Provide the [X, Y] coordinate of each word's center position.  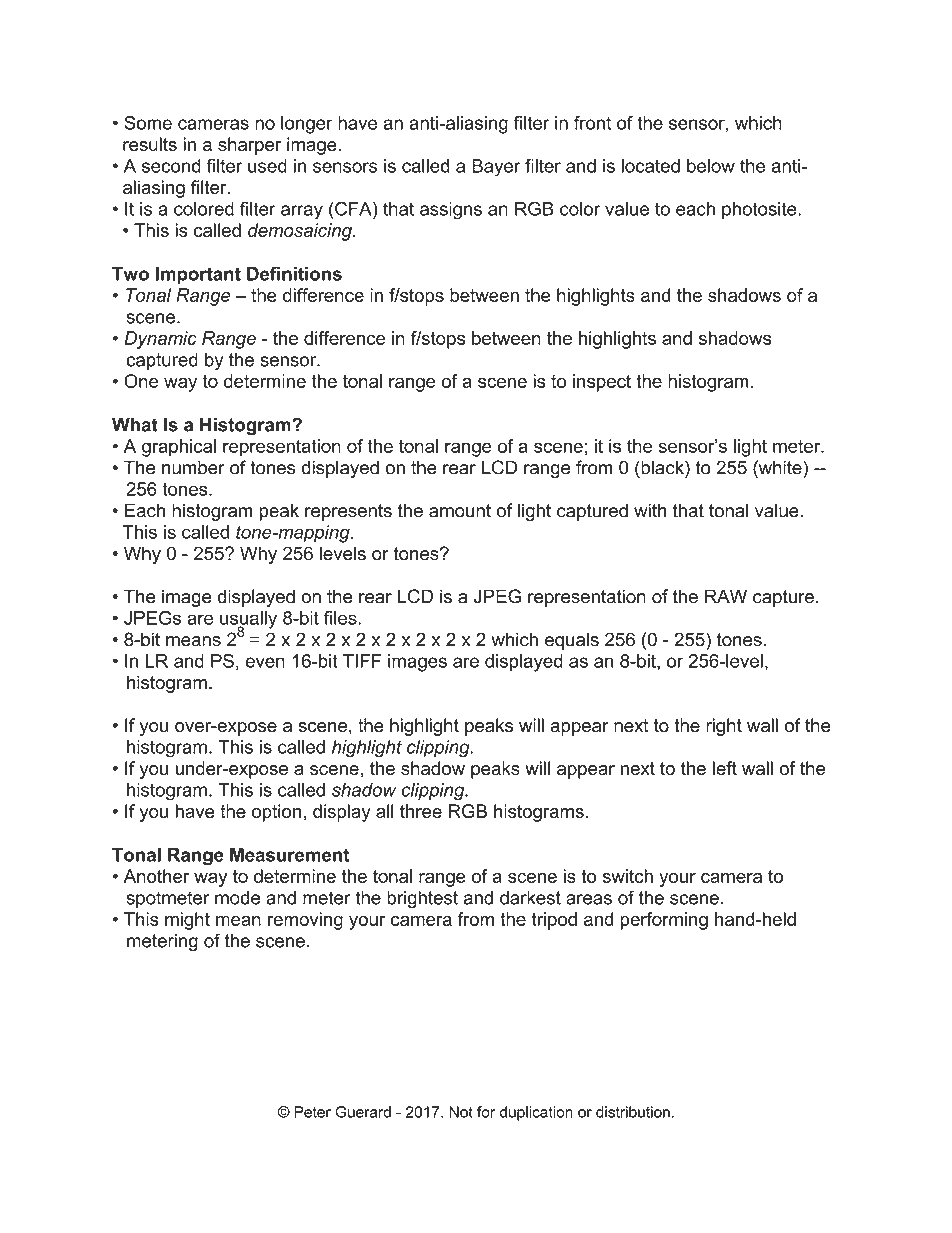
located [650, 166]
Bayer [496, 168]
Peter [312, 1112]
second [171, 166]
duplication [536, 1113]
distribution [633, 1112]
